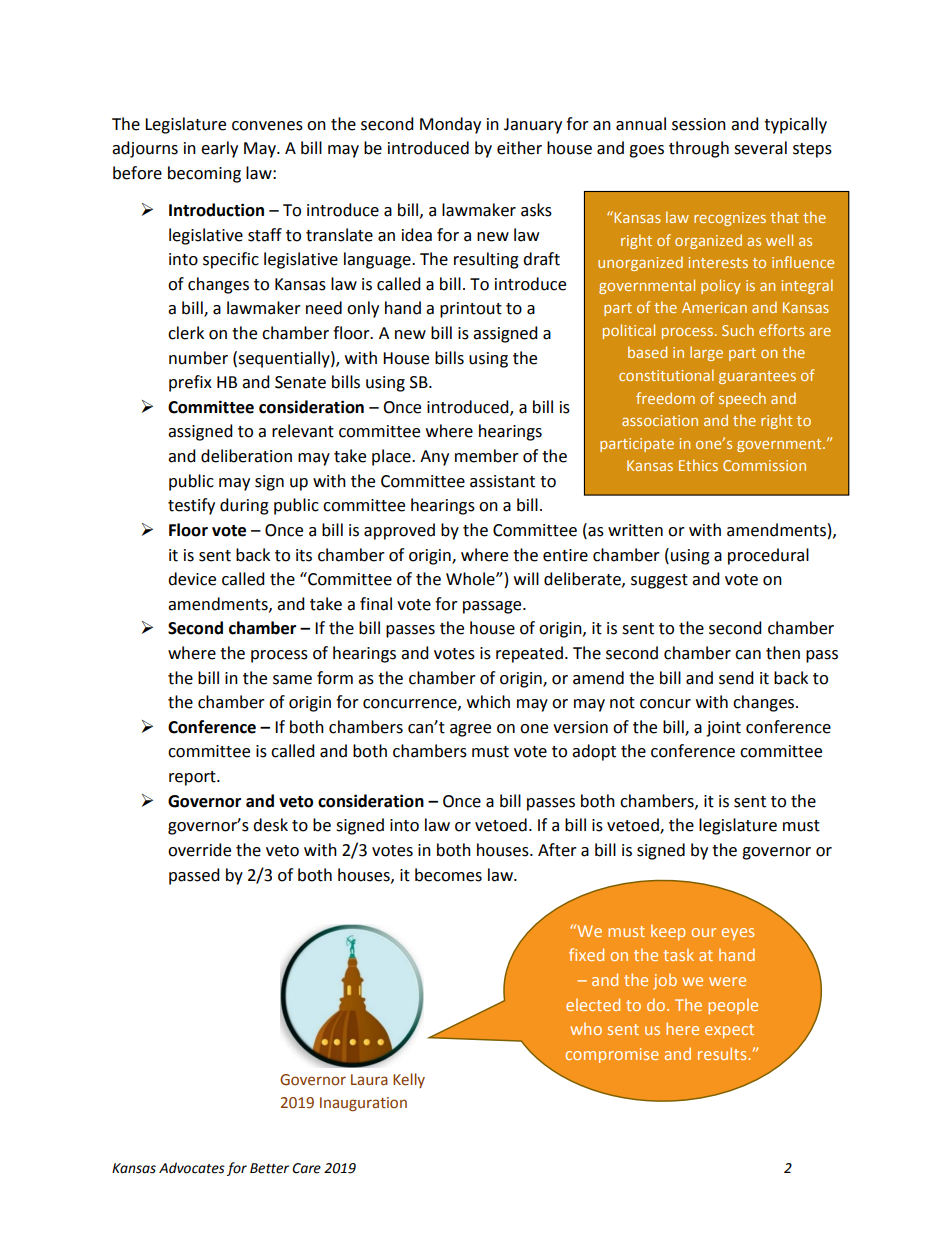  Describe the element at coordinates (199, 850) in the document. I see `override` at that location.
